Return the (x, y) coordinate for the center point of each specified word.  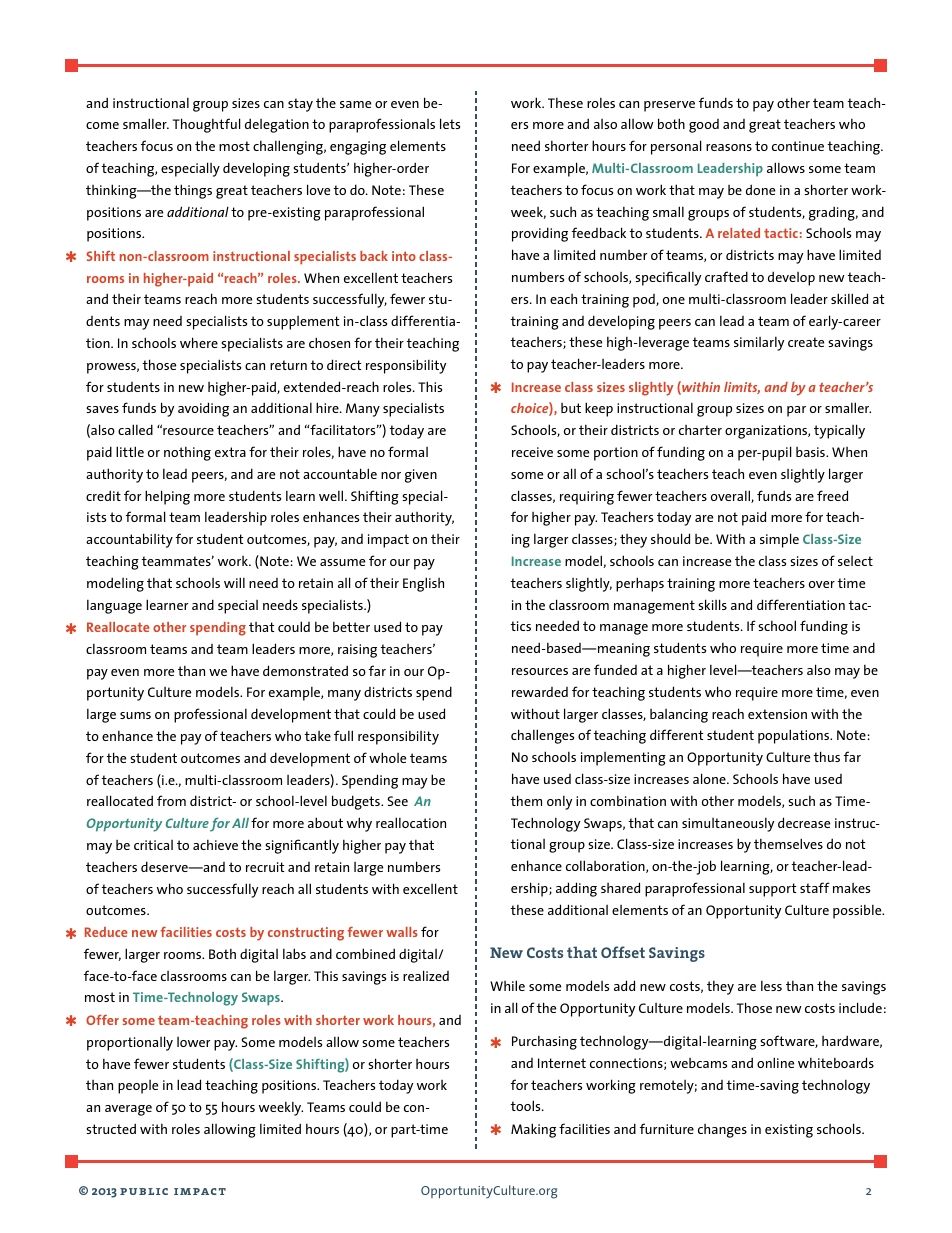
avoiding (203, 409)
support (772, 890)
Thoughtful (207, 125)
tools (526, 1105)
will (234, 582)
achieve (215, 845)
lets (450, 123)
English (423, 584)
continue (798, 146)
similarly (759, 344)
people (138, 1087)
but (571, 408)
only (559, 803)
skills (712, 604)
